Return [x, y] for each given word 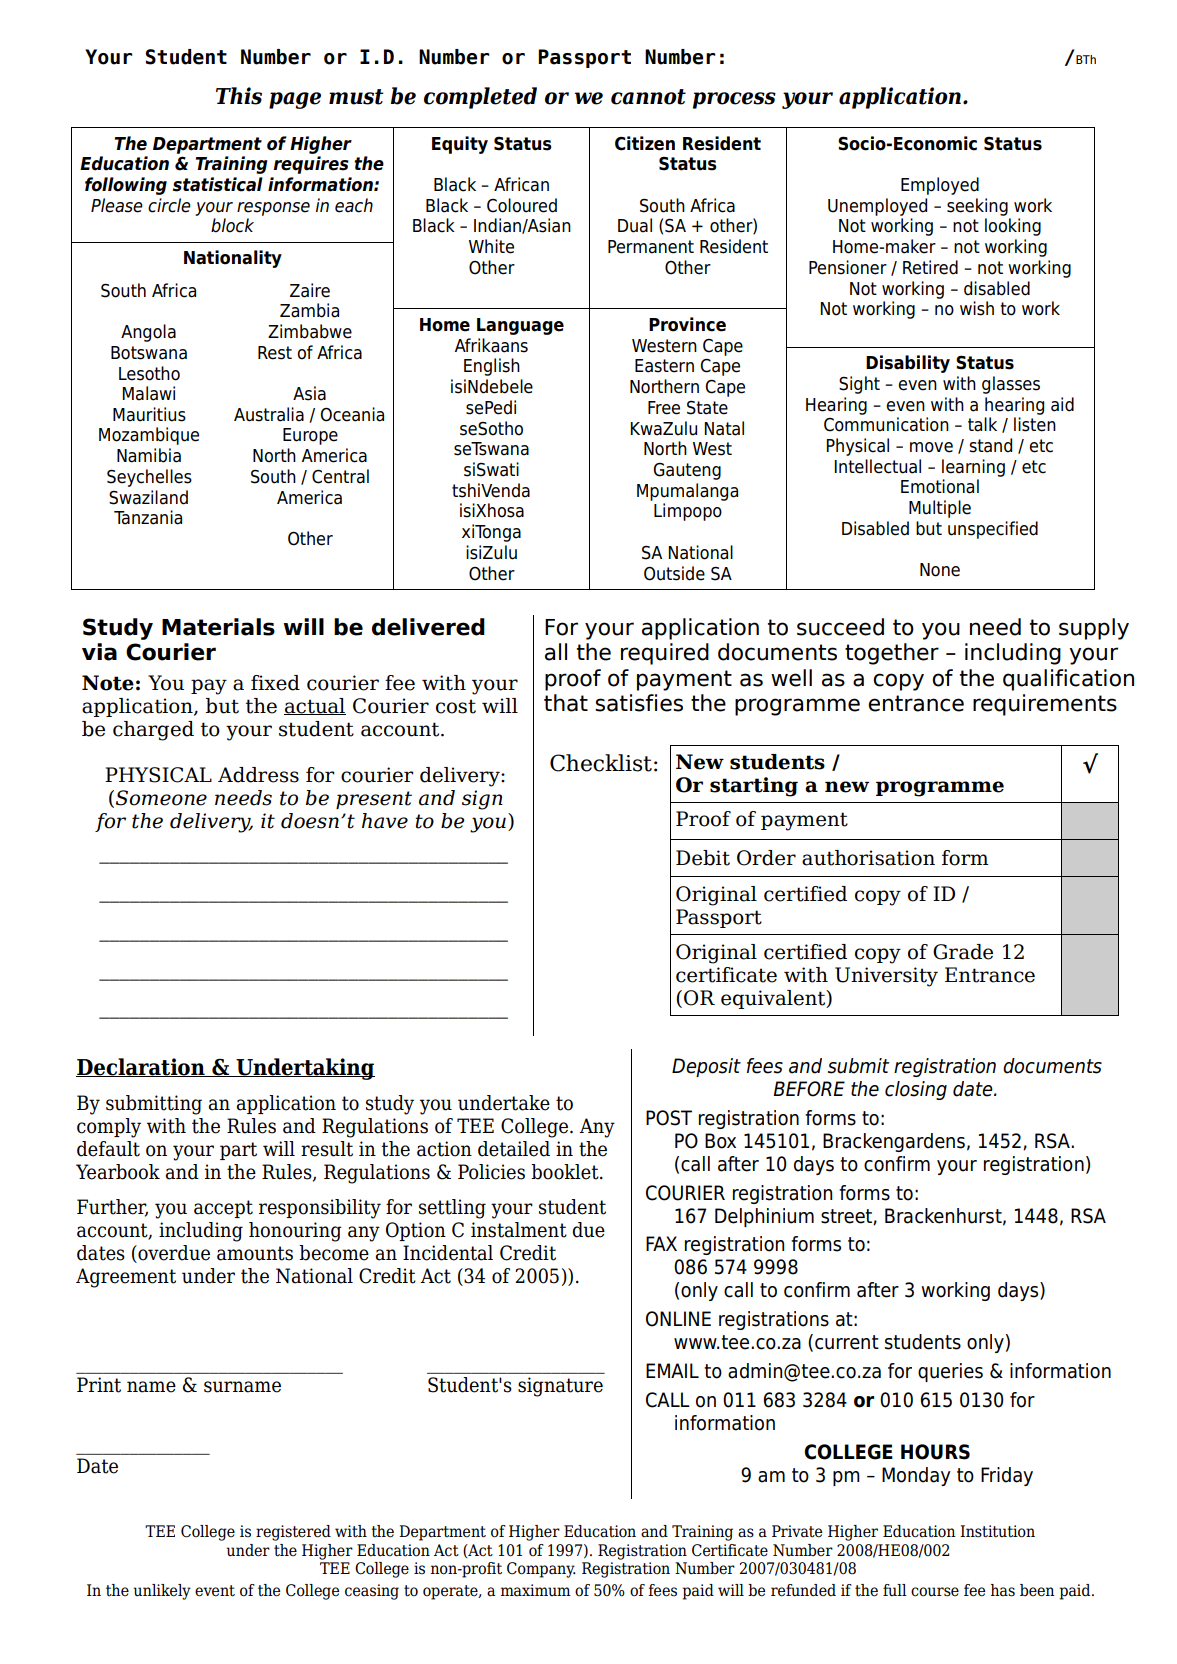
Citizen [645, 143]
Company [541, 1570]
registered [293, 1533]
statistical [218, 184]
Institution [997, 1531]
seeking [977, 207]
